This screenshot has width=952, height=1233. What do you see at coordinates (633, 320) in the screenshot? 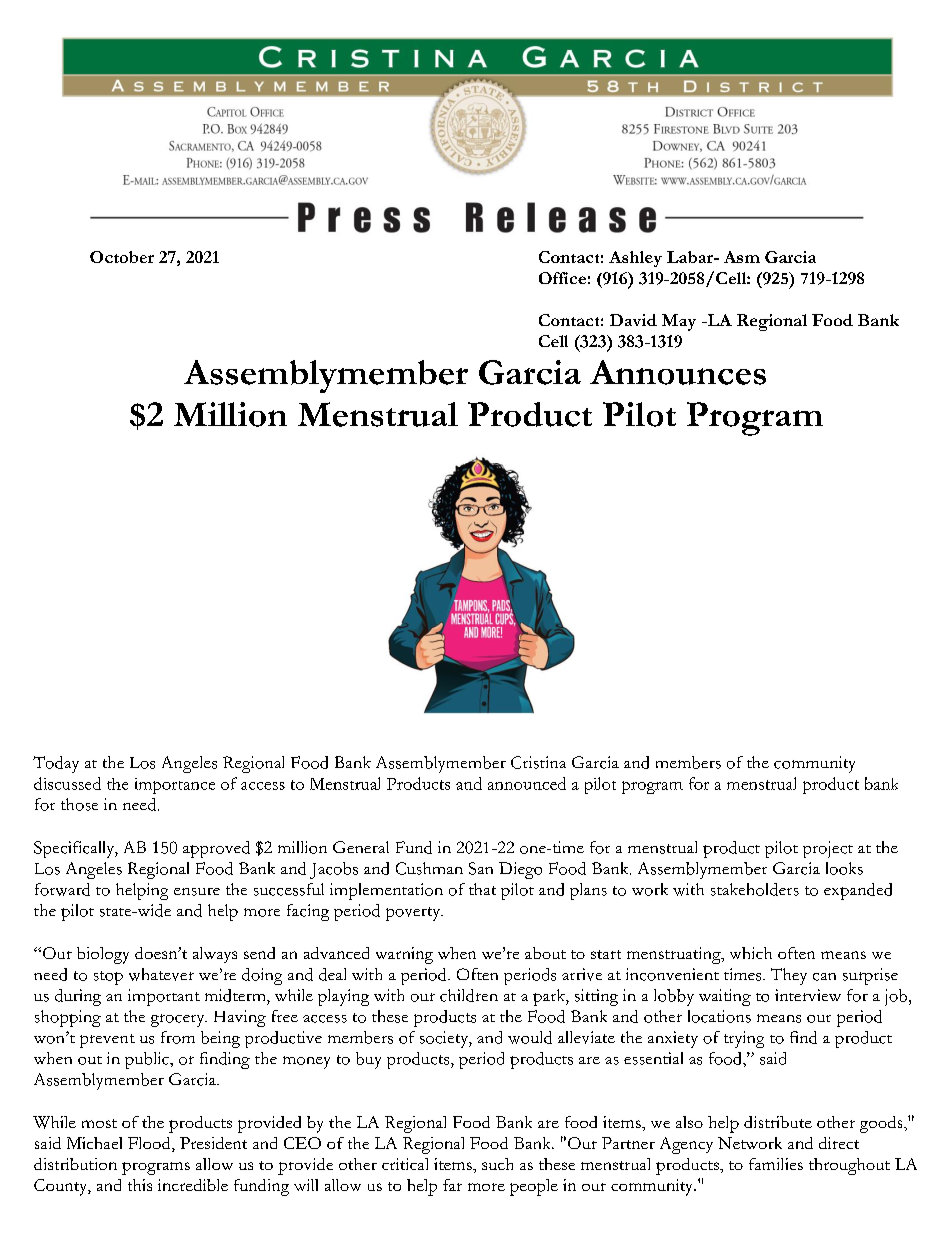
I see `David` at bounding box center [633, 320].
